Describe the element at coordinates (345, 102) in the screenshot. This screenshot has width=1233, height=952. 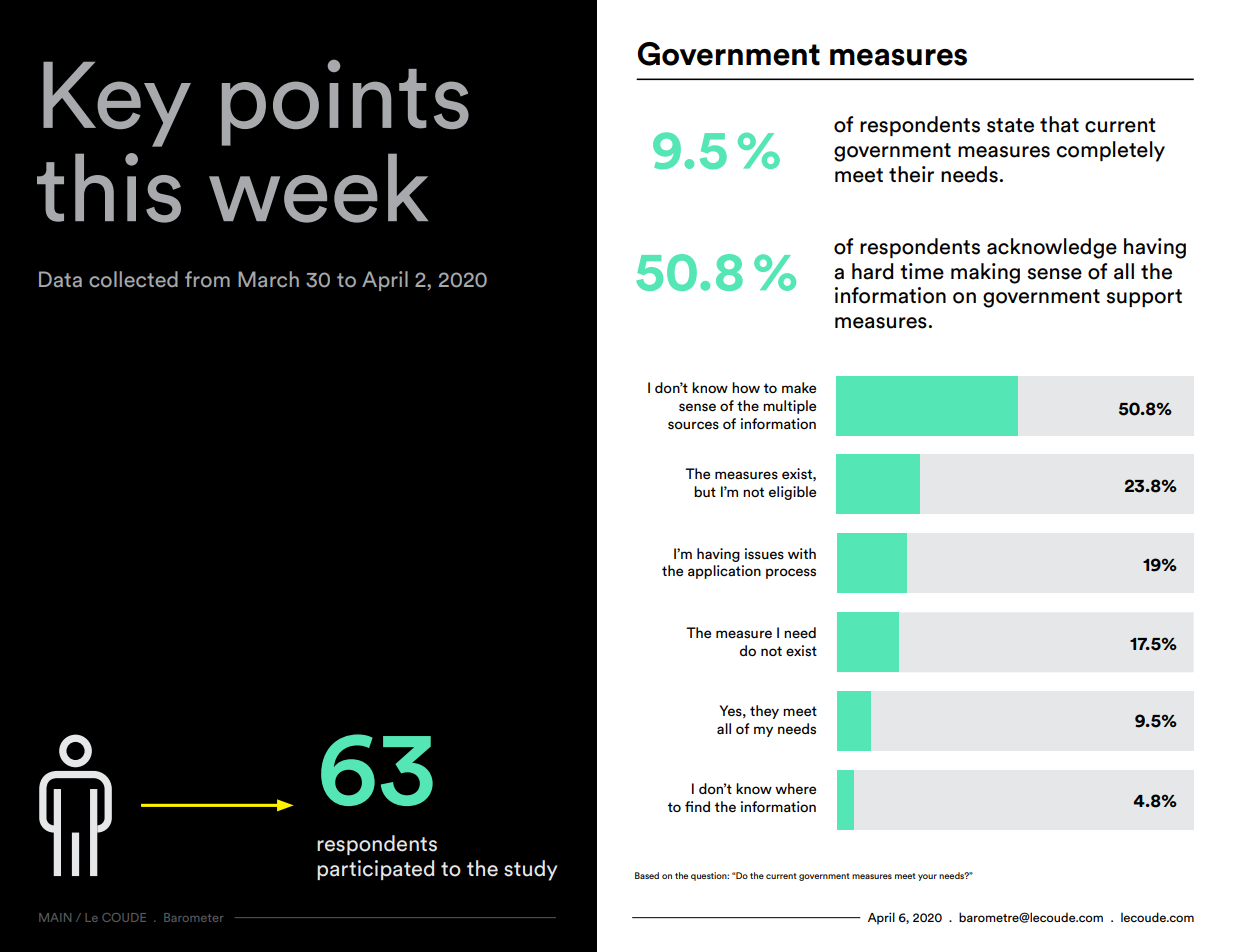
I see `points` at that location.
